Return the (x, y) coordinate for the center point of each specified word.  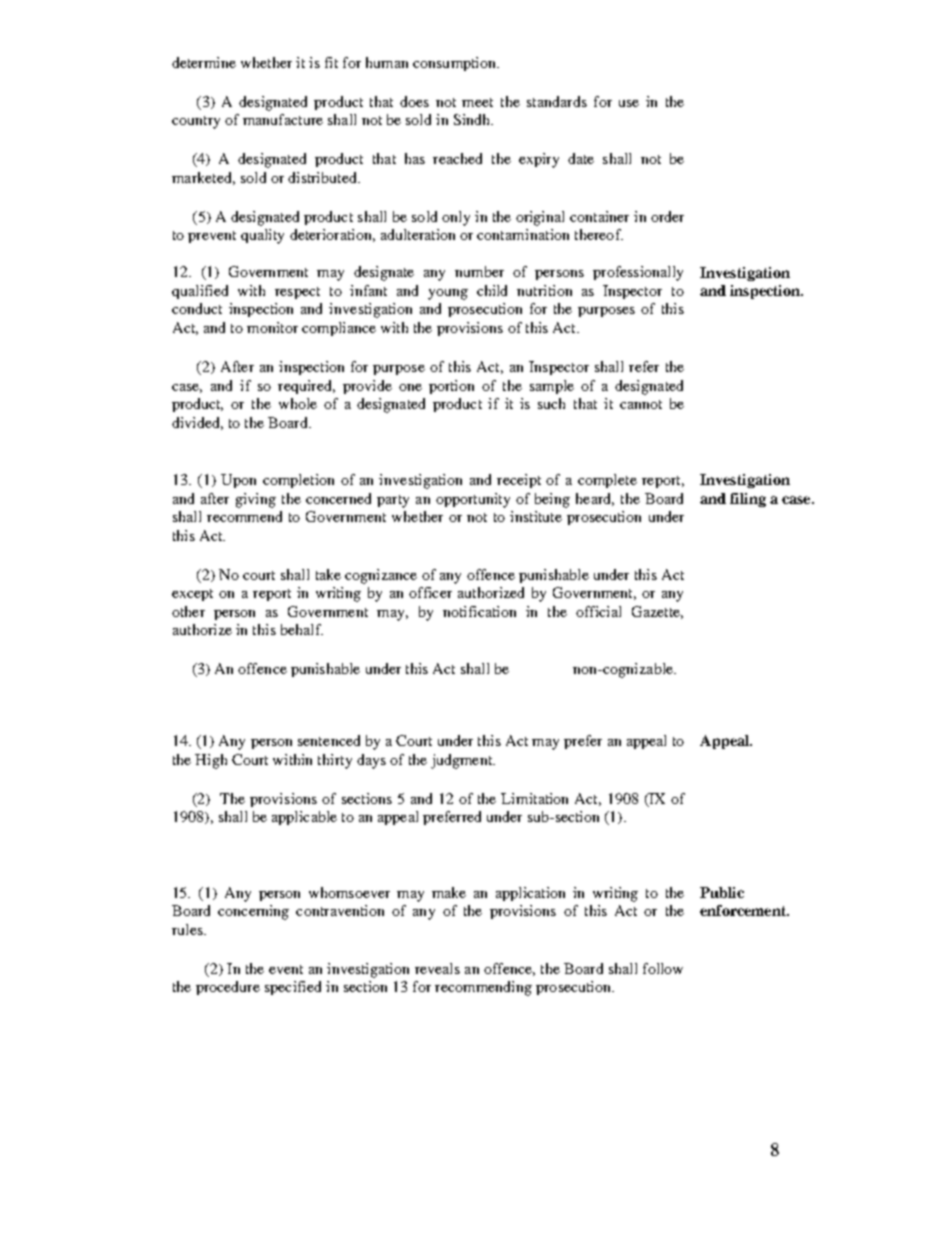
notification (479, 611)
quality (262, 236)
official (598, 611)
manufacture (283, 119)
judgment (463, 761)
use (629, 103)
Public (722, 892)
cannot (641, 404)
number (479, 271)
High (211, 761)
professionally (638, 273)
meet (477, 102)
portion (451, 387)
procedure (228, 988)
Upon (238, 481)
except (192, 595)
